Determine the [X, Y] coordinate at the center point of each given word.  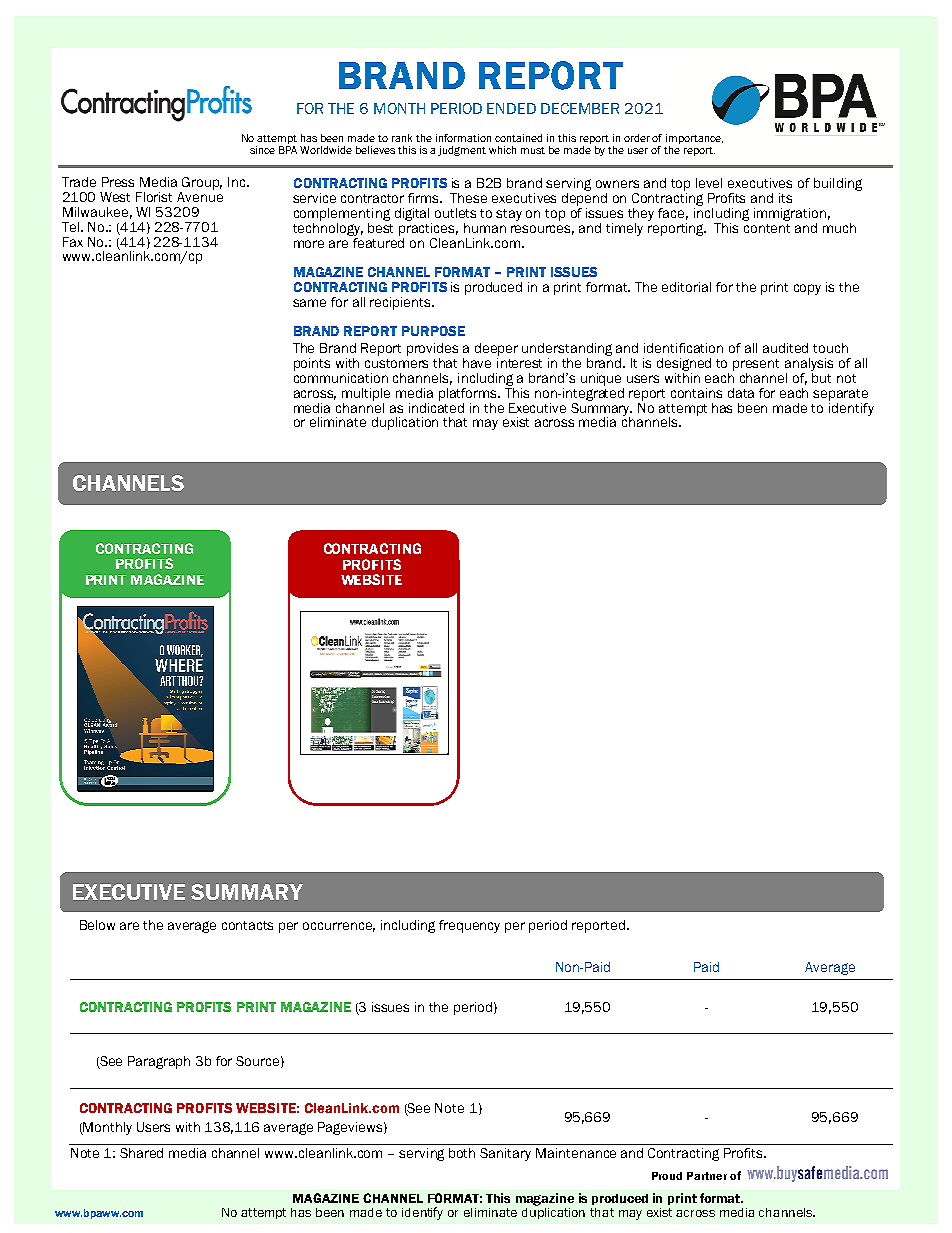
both [462, 1153]
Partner [707, 1176]
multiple [366, 394]
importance [694, 139]
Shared [141, 1153]
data [741, 393]
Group [202, 183]
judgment [462, 151]
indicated [436, 406]
